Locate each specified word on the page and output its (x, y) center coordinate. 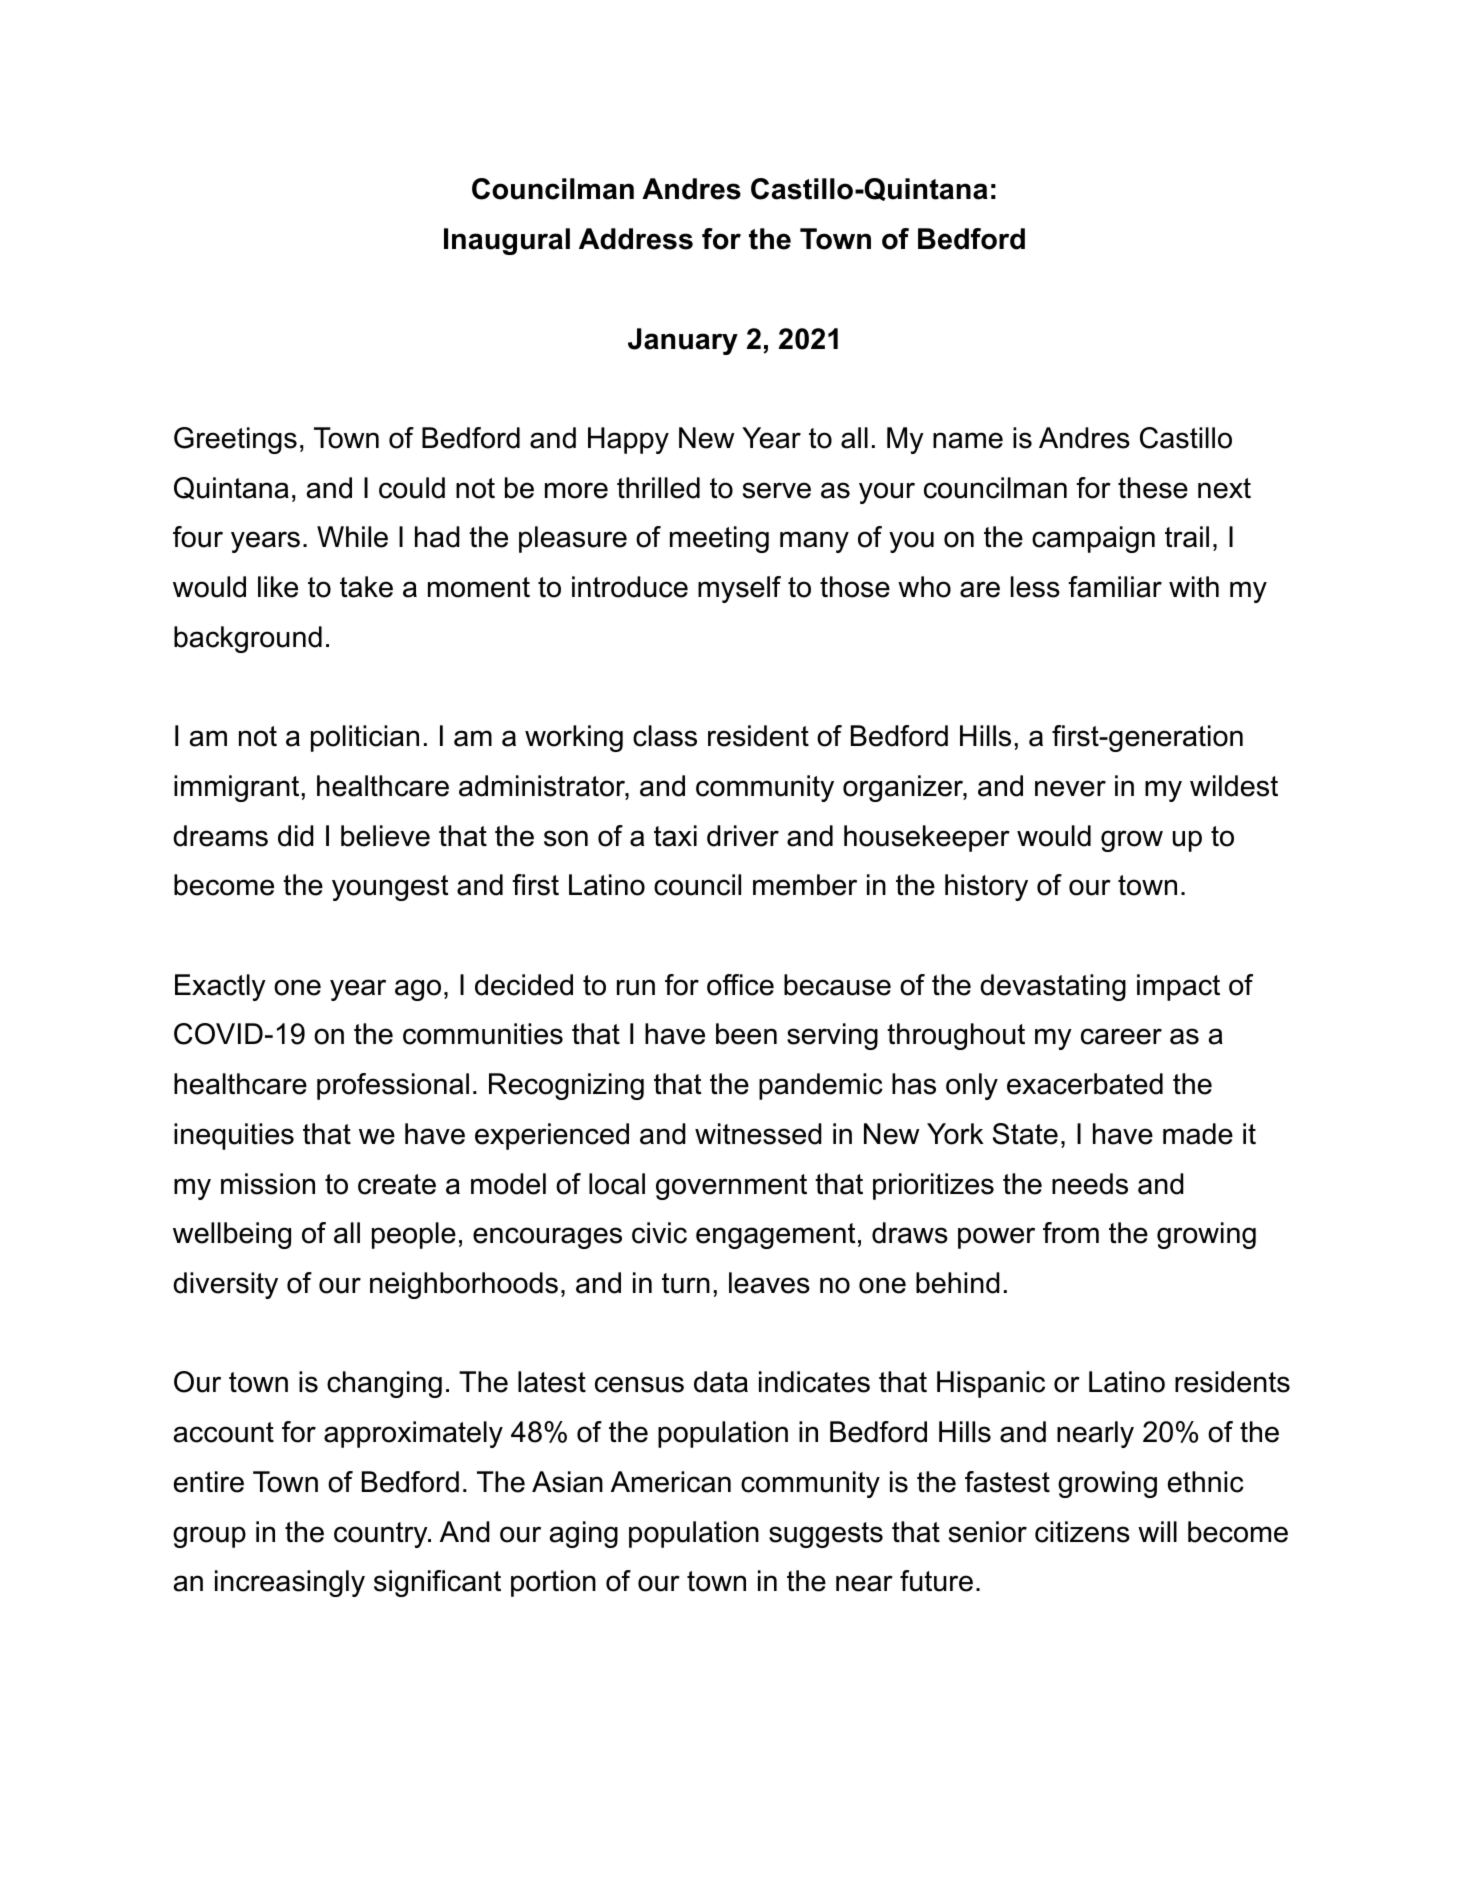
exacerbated (1085, 1084)
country (382, 1535)
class (665, 736)
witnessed (758, 1134)
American (671, 1482)
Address (636, 239)
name (968, 440)
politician (365, 738)
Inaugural (507, 241)
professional (393, 1086)
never (1070, 788)
